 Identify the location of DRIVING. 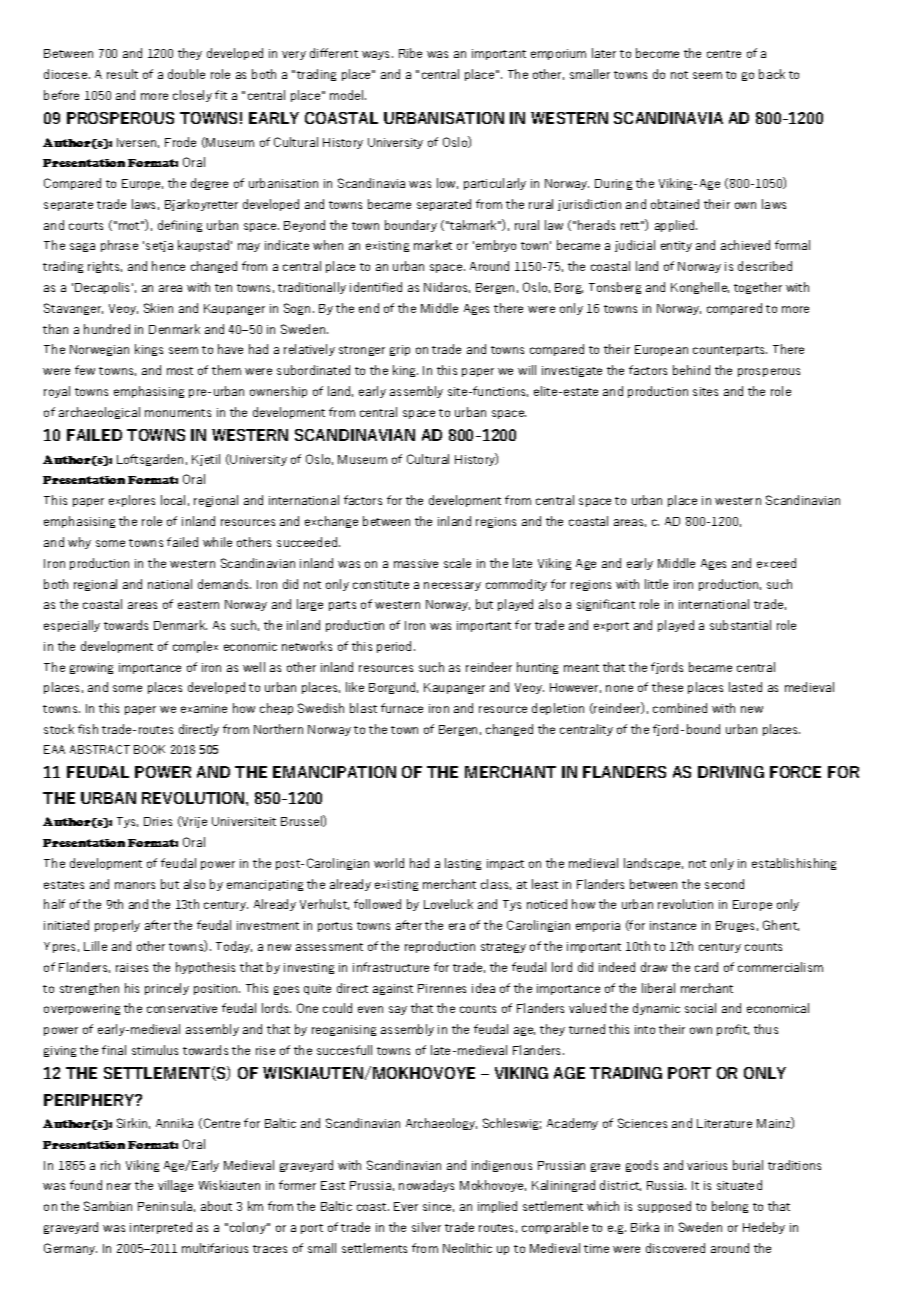
(731, 772).
